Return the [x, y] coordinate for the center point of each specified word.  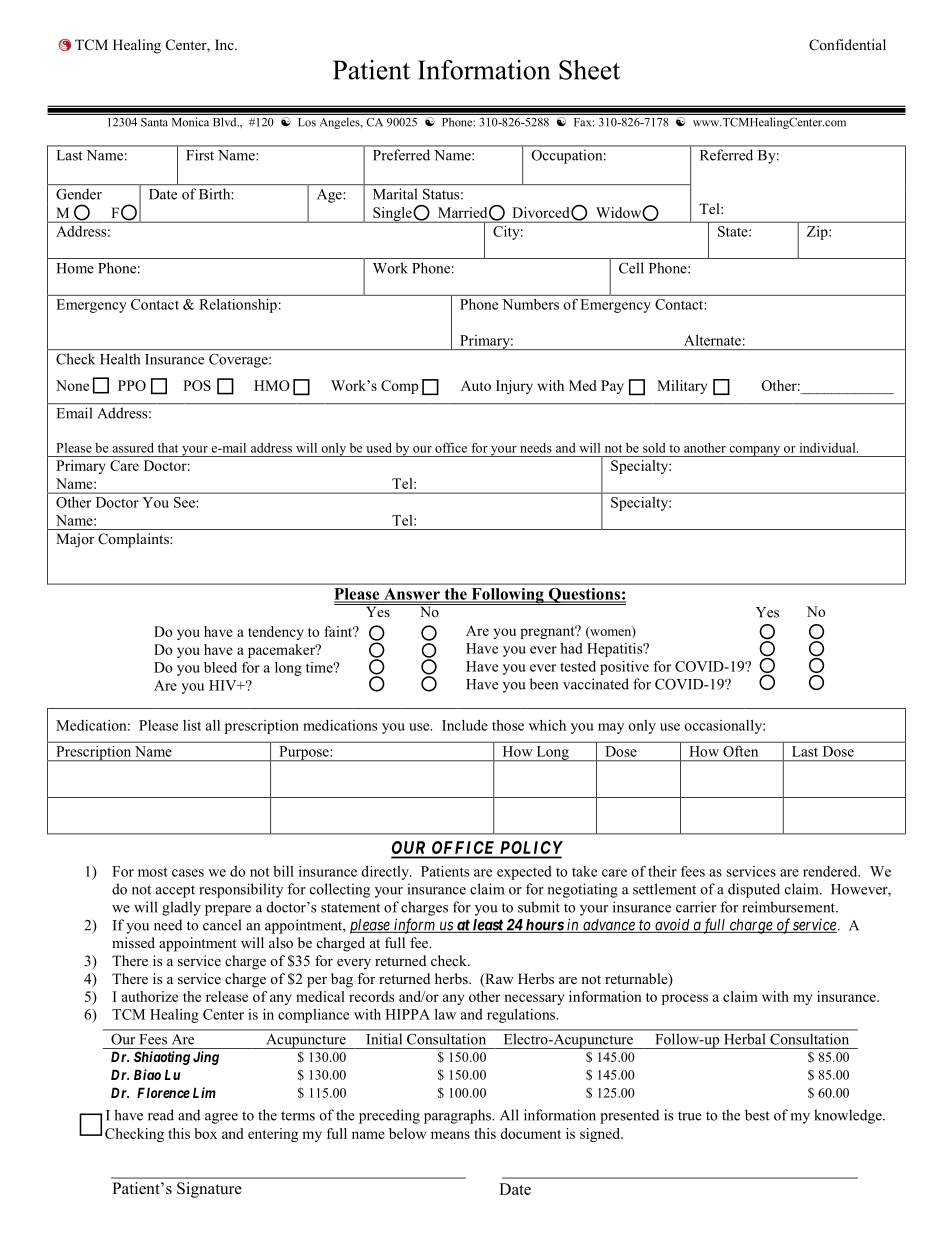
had [571, 648]
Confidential [847, 45]
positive [624, 668]
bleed [220, 667]
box [205, 1133]
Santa [154, 122]
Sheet [589, 70]
